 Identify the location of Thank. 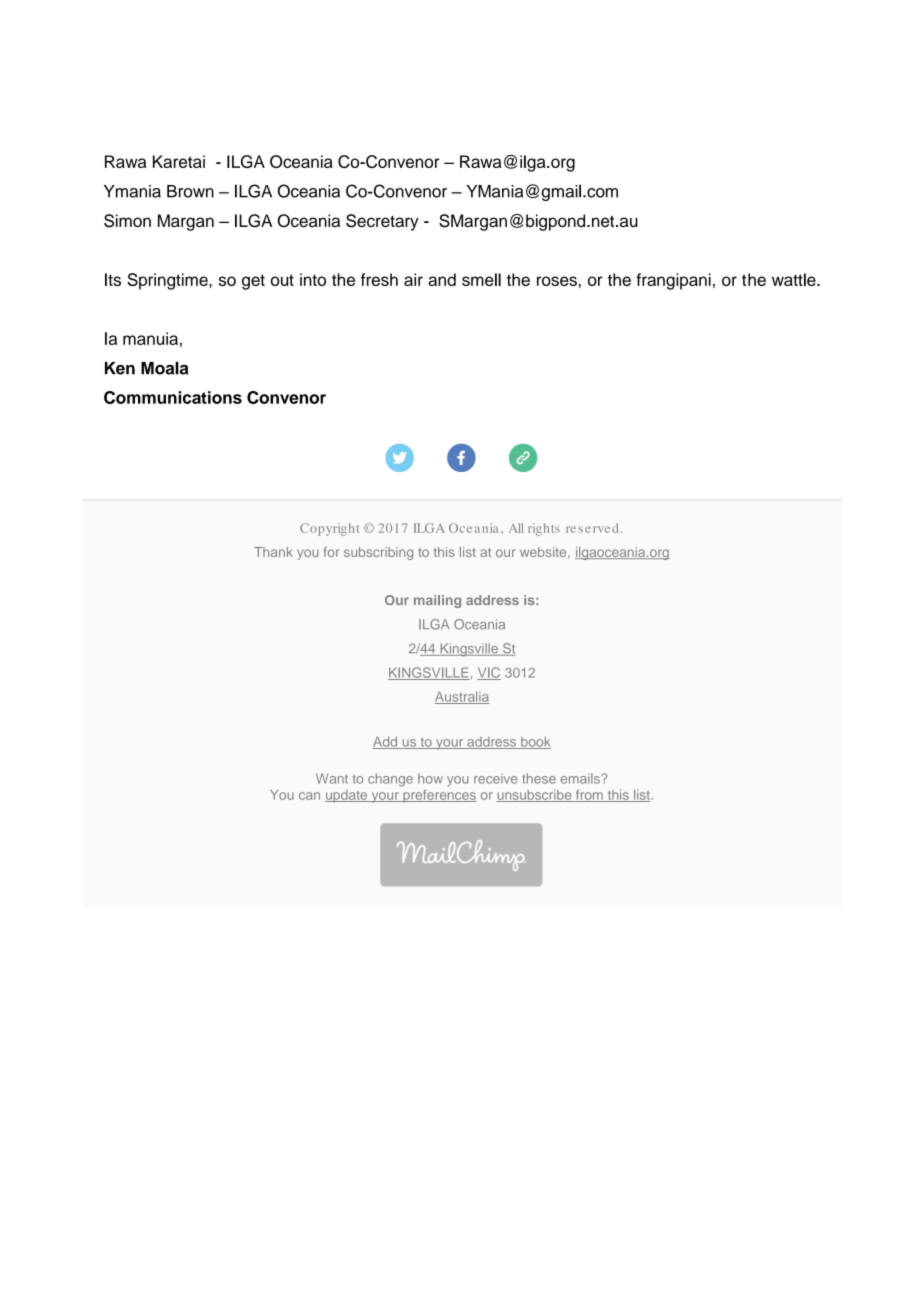
(273, 552).
